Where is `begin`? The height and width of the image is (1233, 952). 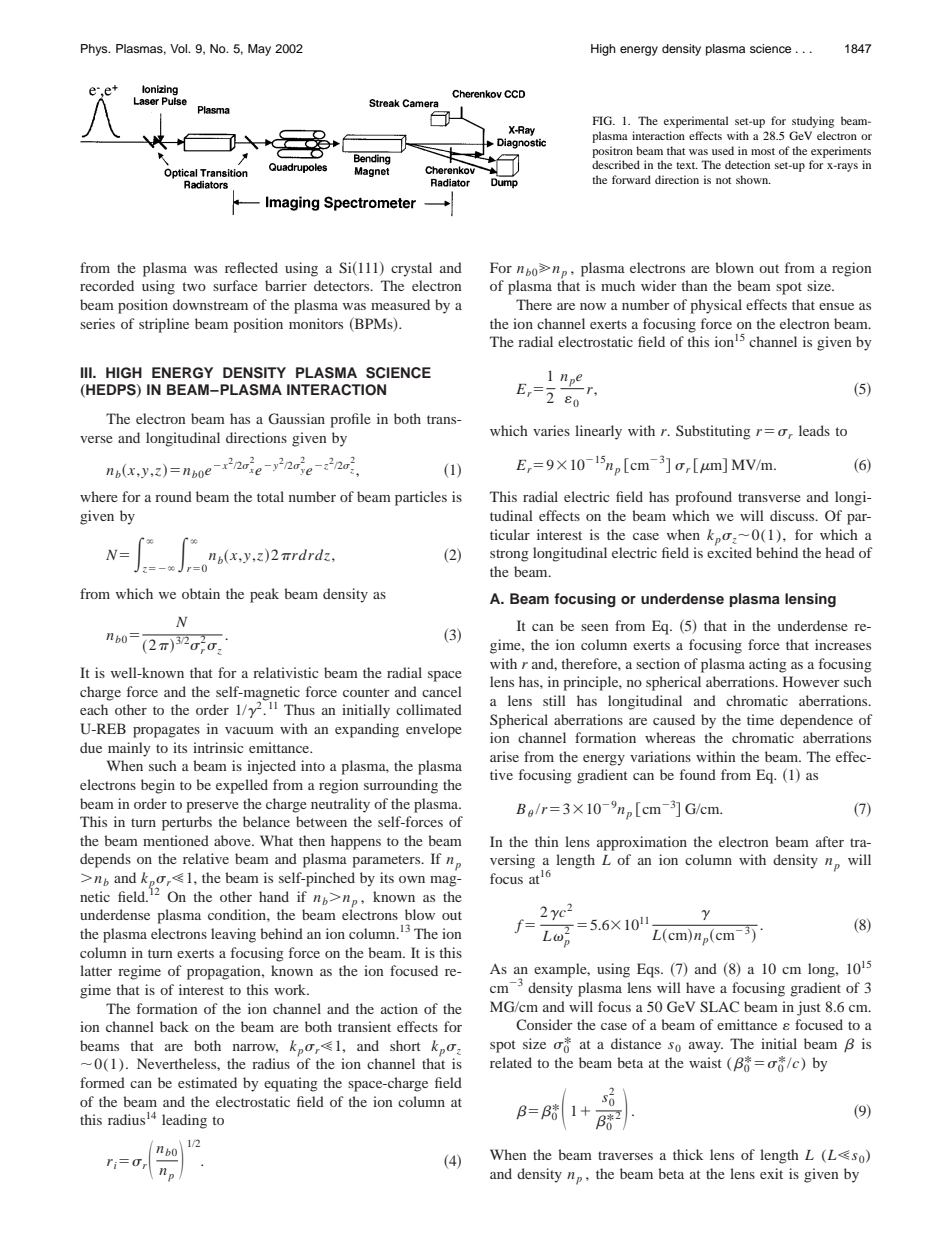
begin is located at coordinates (158, 786).
